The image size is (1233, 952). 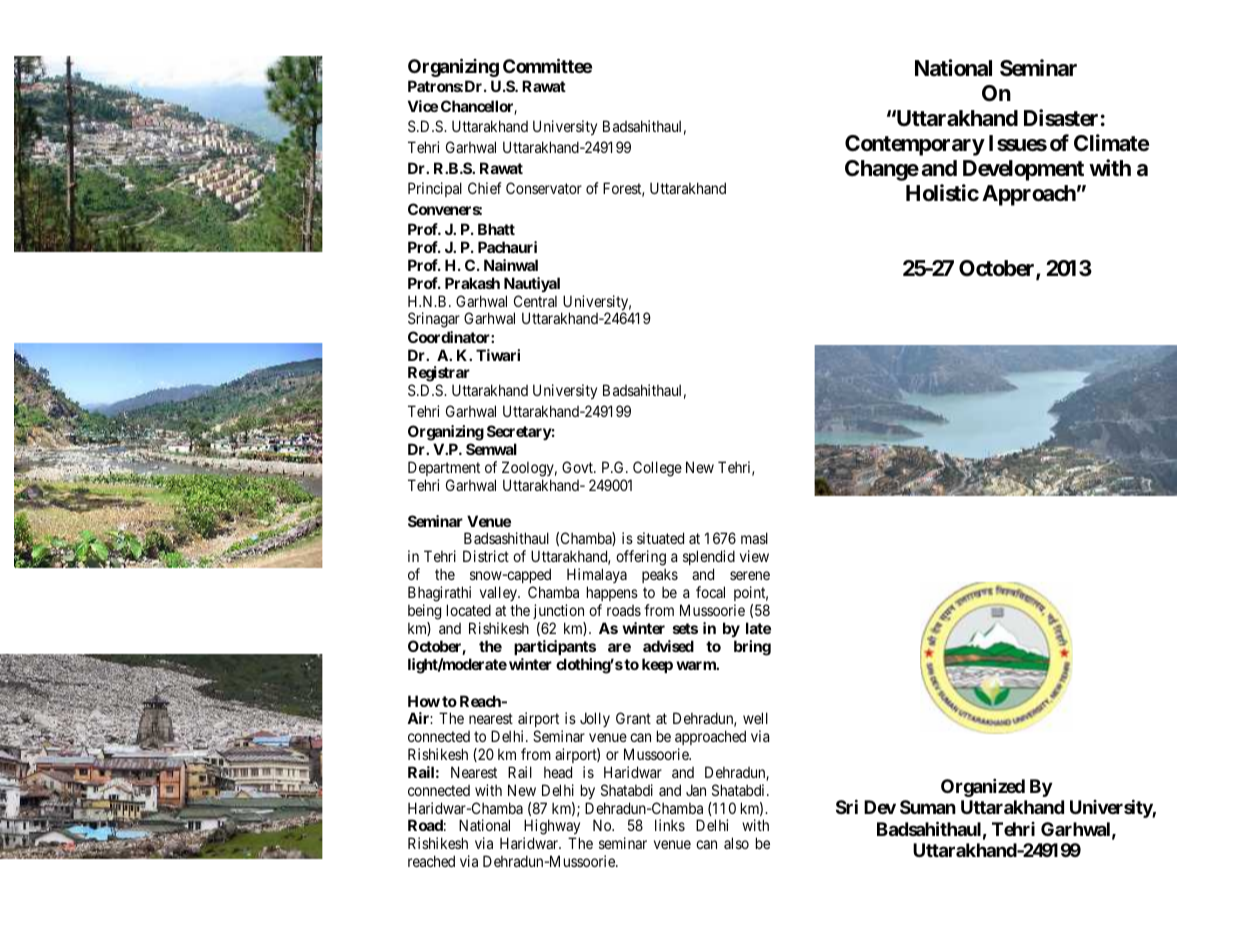 I want to click on Tiwari, so click(x=498, y=355).
